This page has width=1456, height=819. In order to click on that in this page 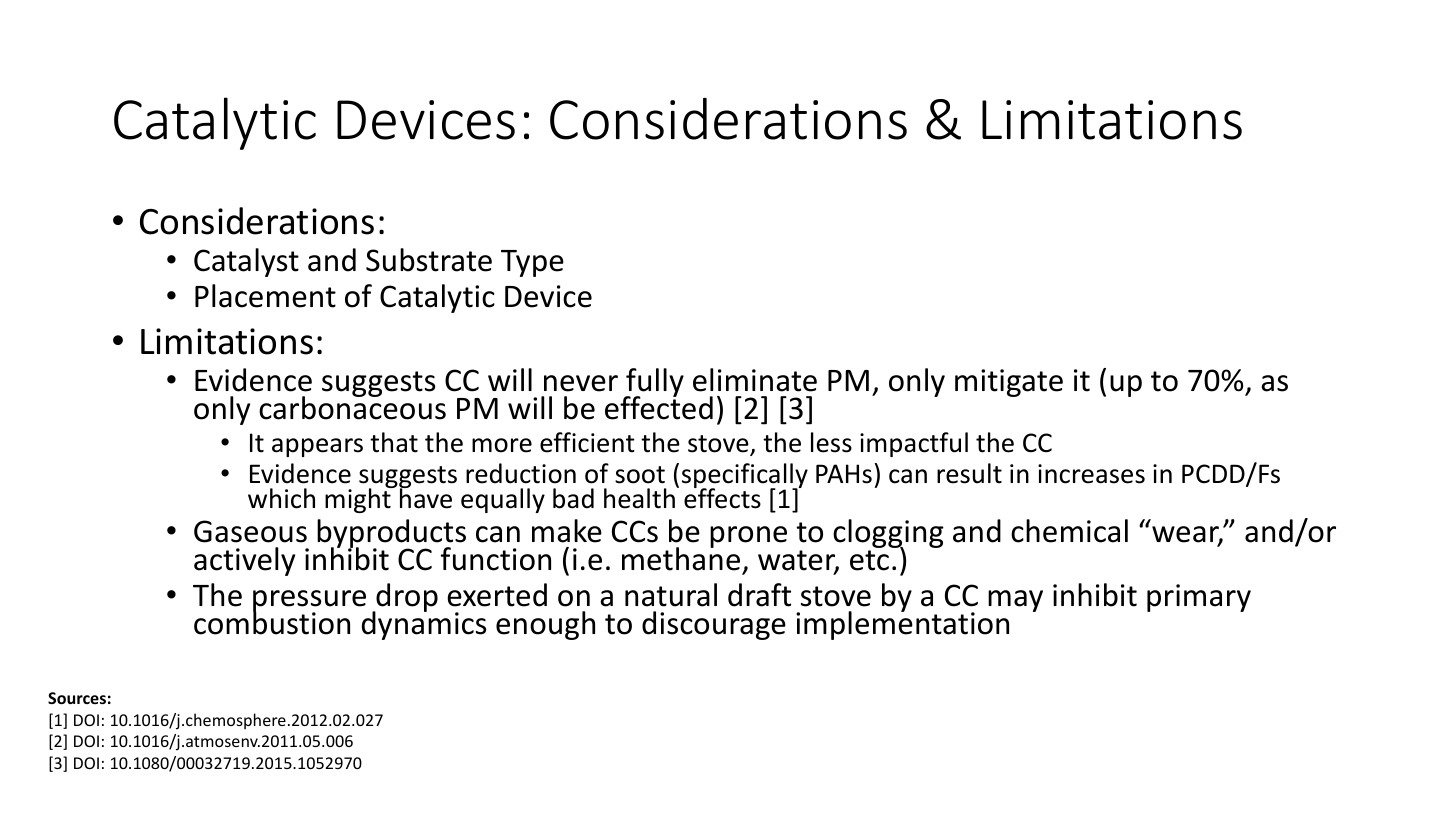, I will do `click(394, 442)`.
